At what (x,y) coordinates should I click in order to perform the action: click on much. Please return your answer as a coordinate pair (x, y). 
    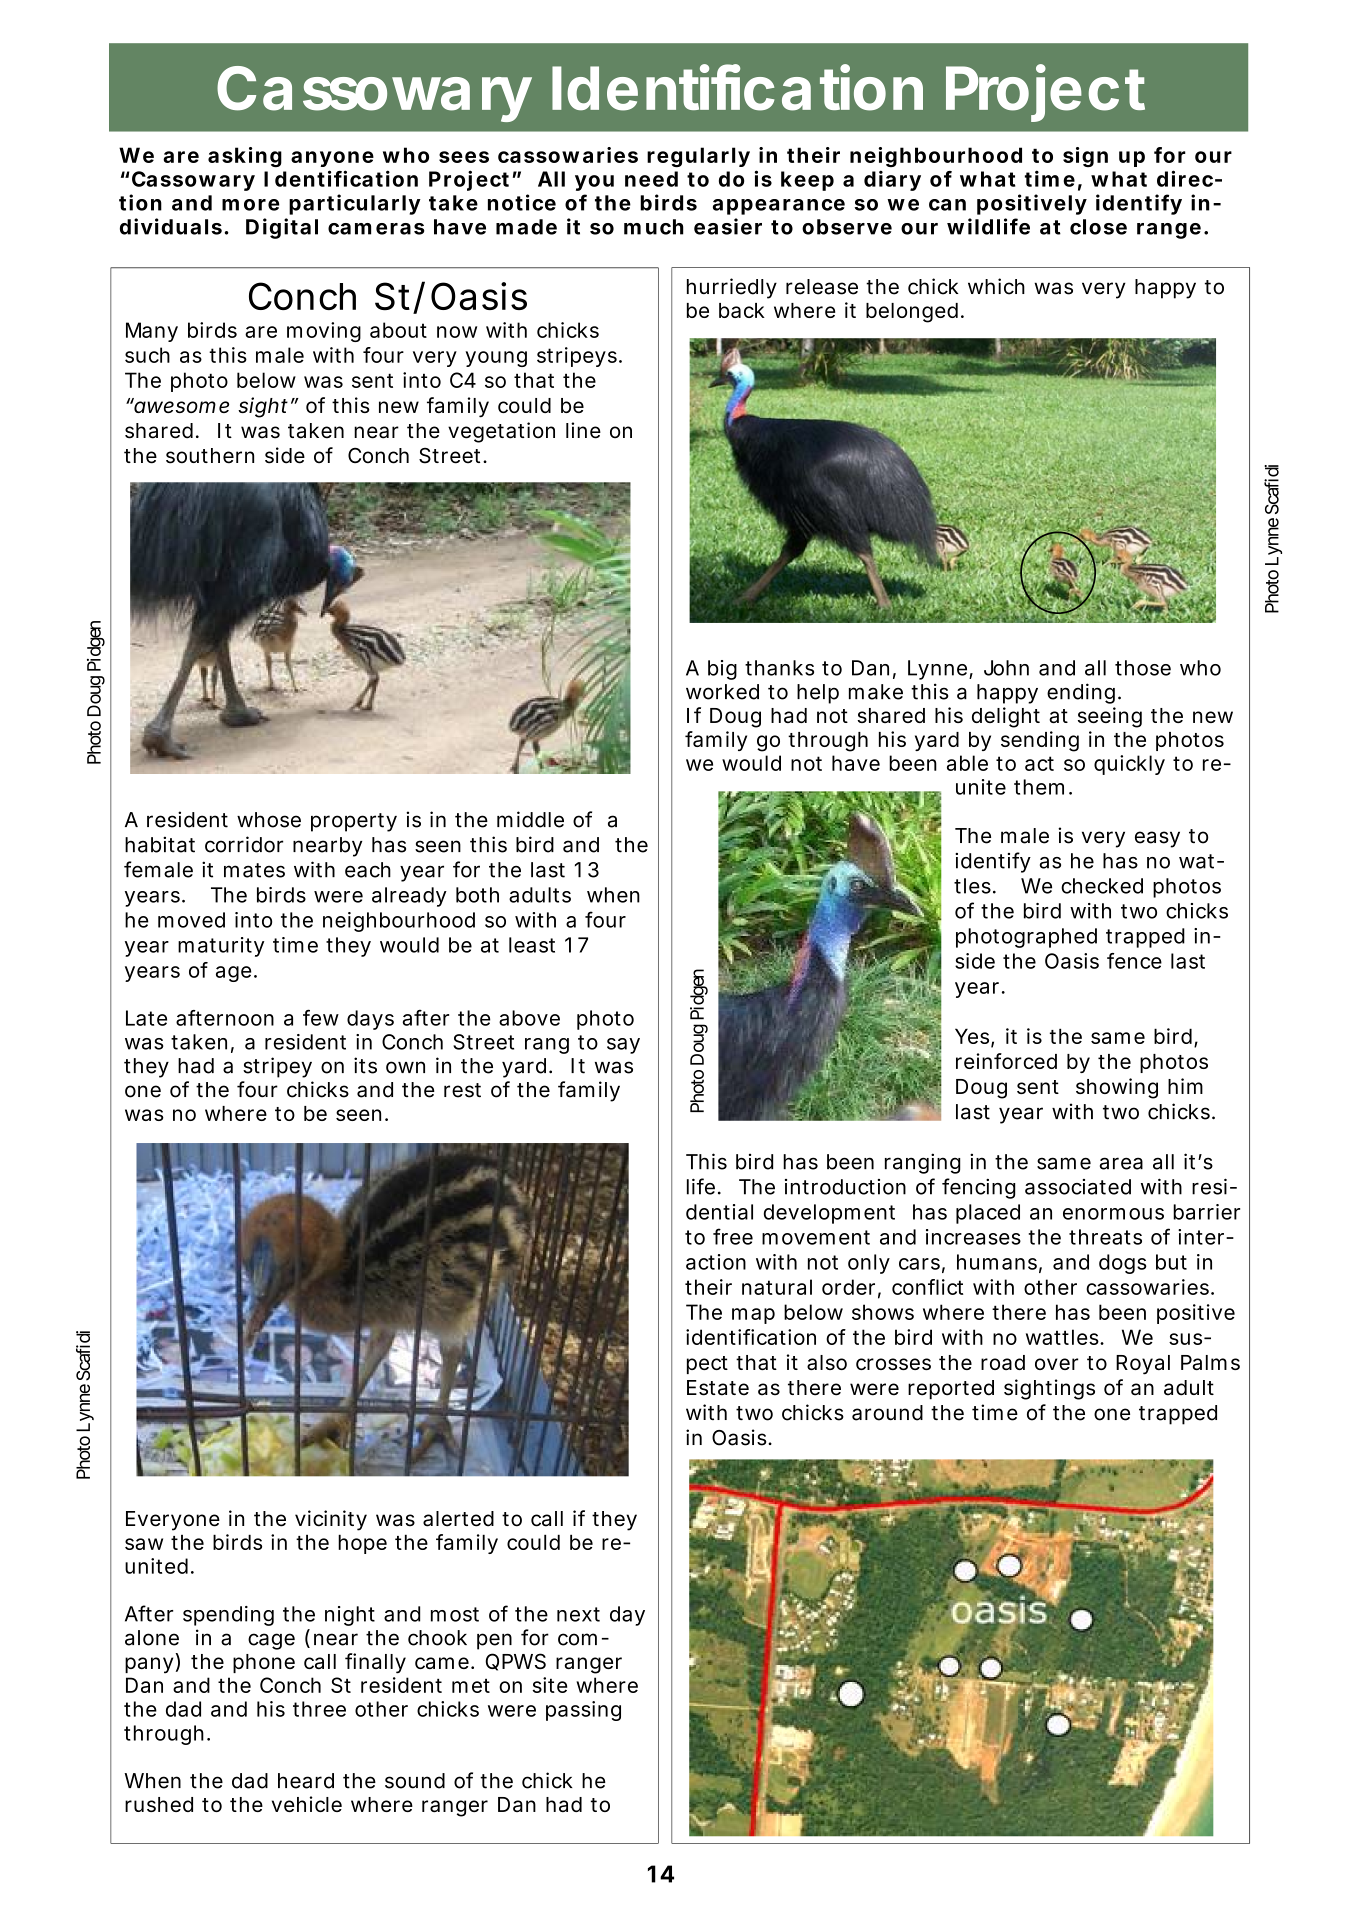
    Looking at the image, I should click on (654, 227).
